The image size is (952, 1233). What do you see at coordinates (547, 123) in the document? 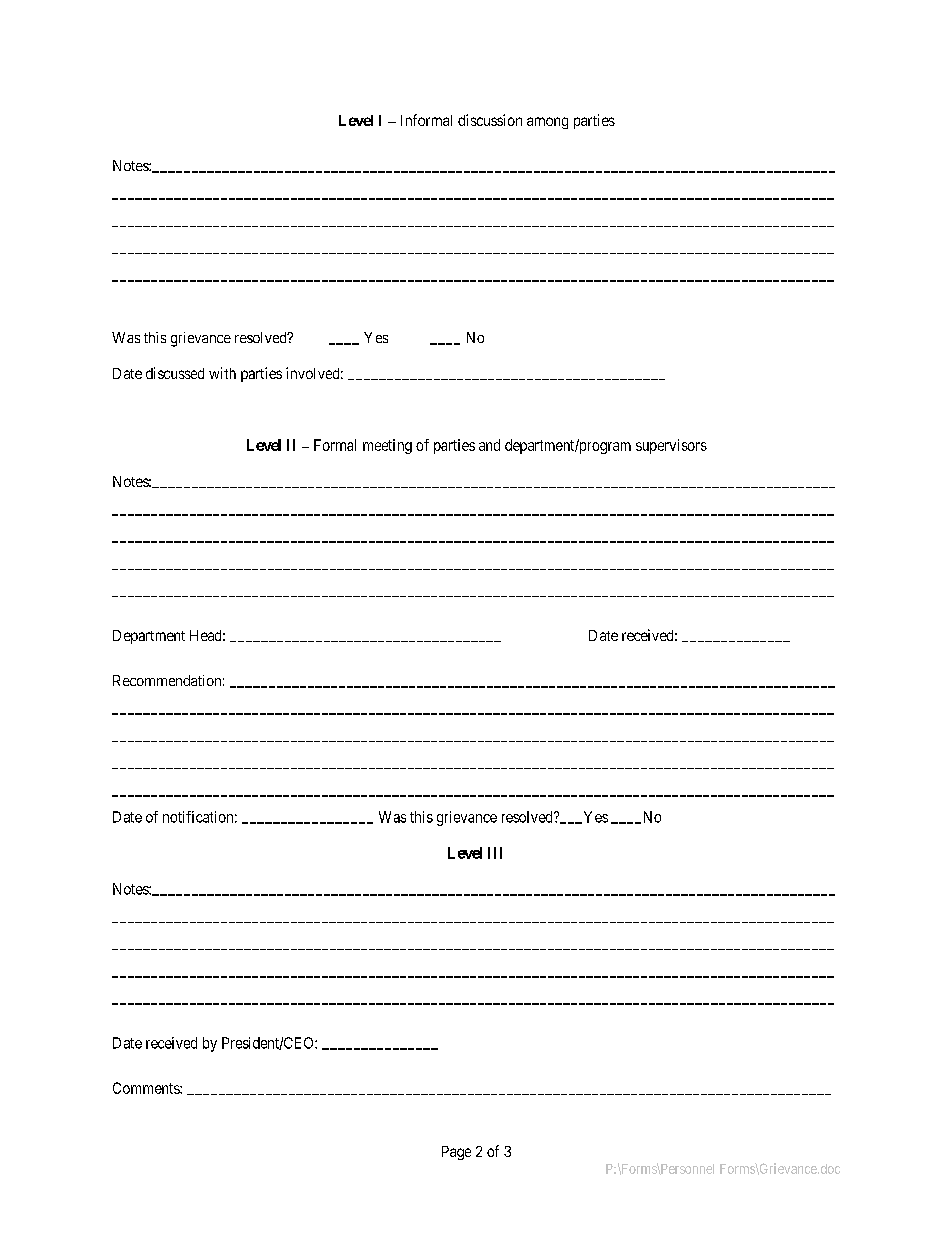
I see `among` at bounding box center [547, 123].
